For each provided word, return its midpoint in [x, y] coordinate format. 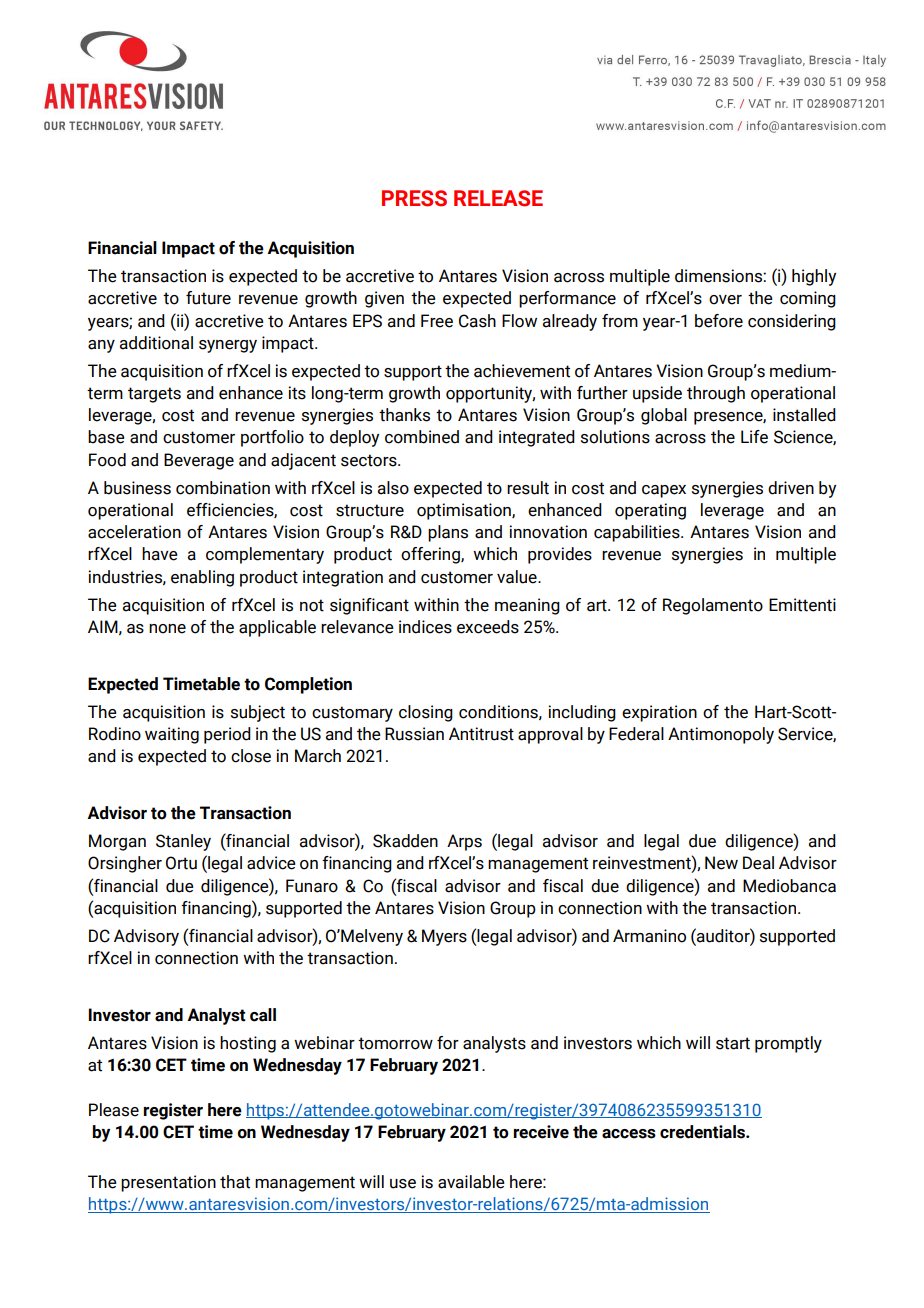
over [725, 300]
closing [426, 713]
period [227, 735]
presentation [168, 1183]
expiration [659, 713]
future [208, 298]
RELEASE [498, 198]
